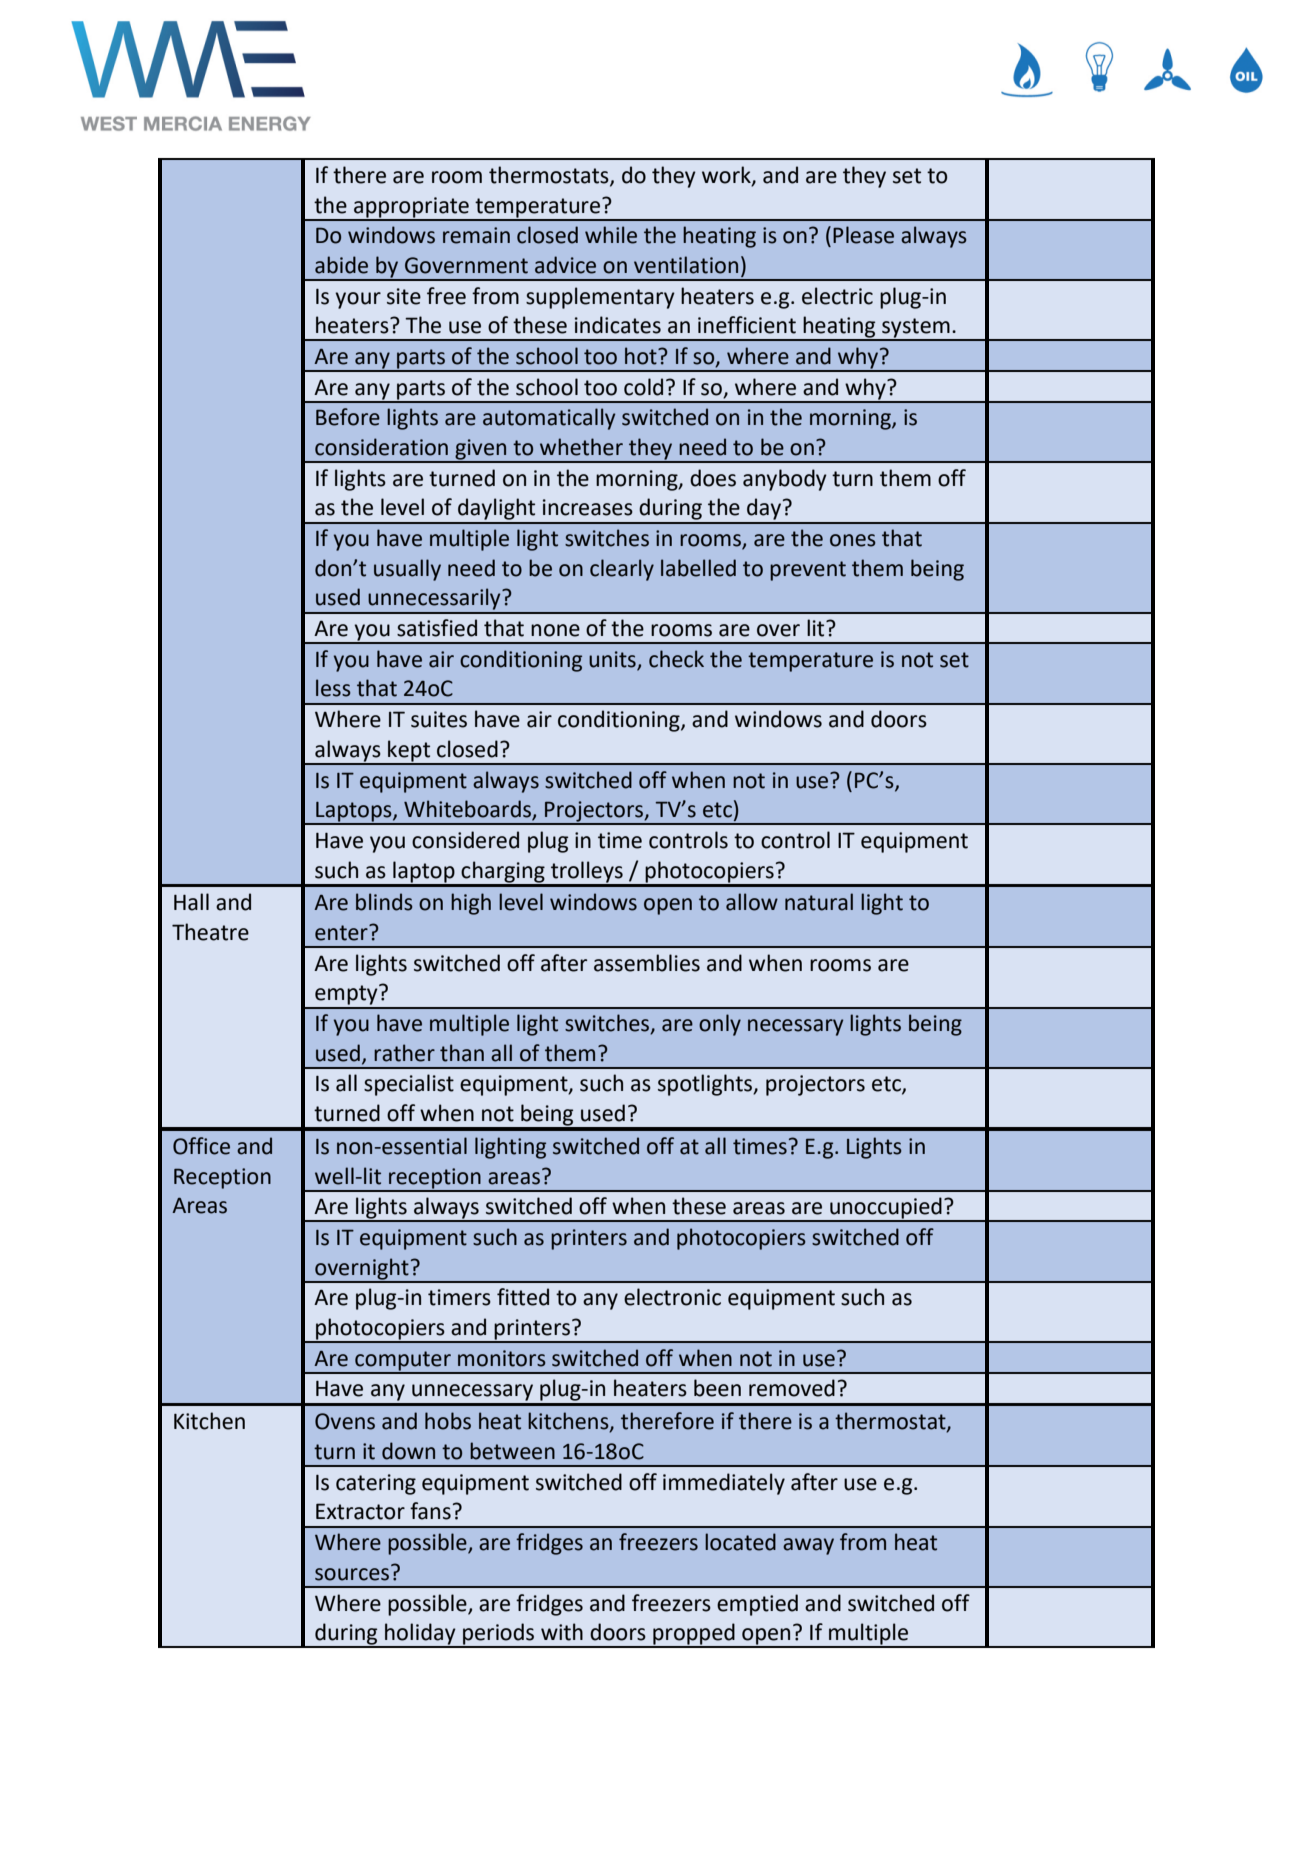 The height and width of the image is (1857, 1313). I want to click on advice, so click(565, 265).
